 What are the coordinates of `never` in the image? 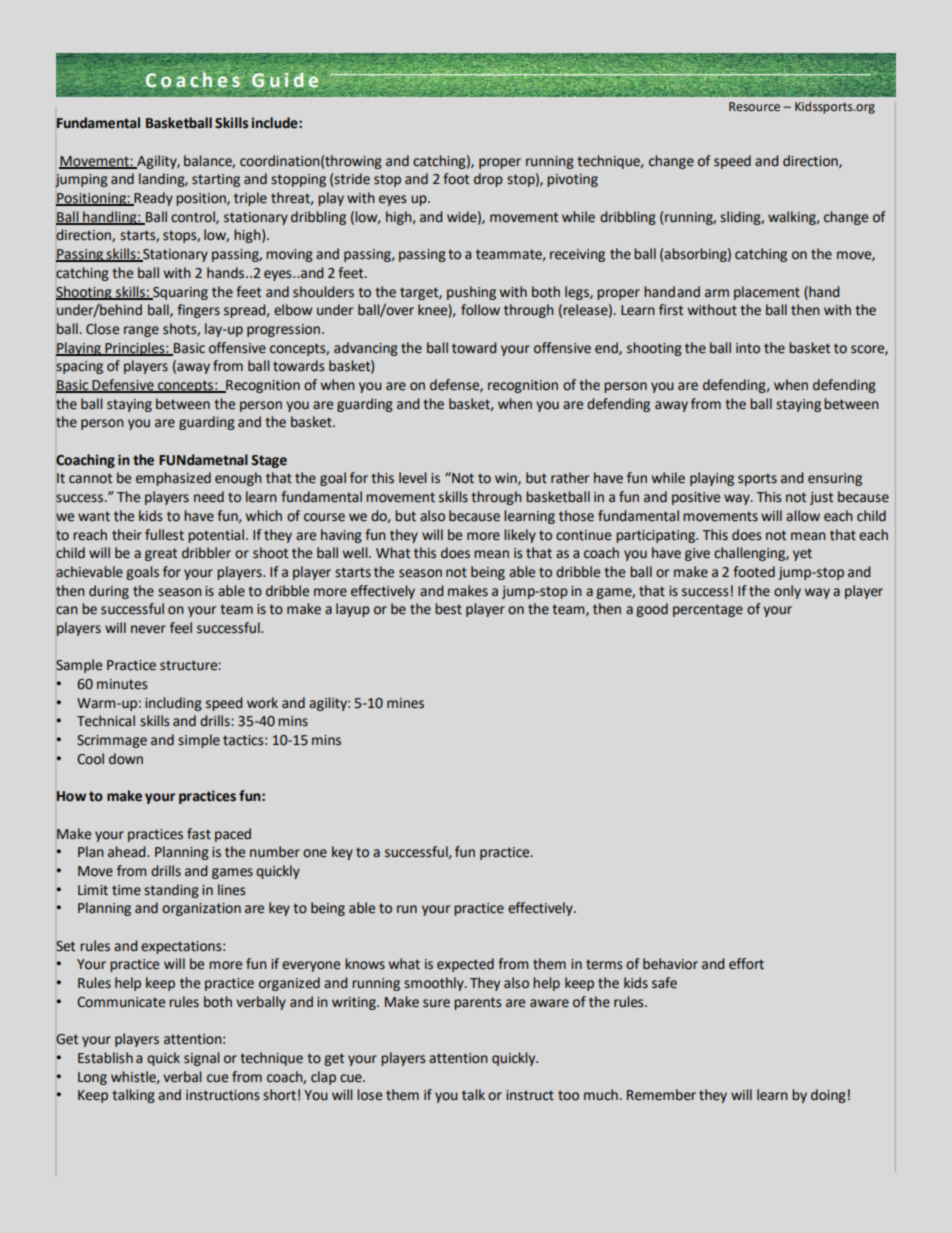 It's located at (148, 629).
